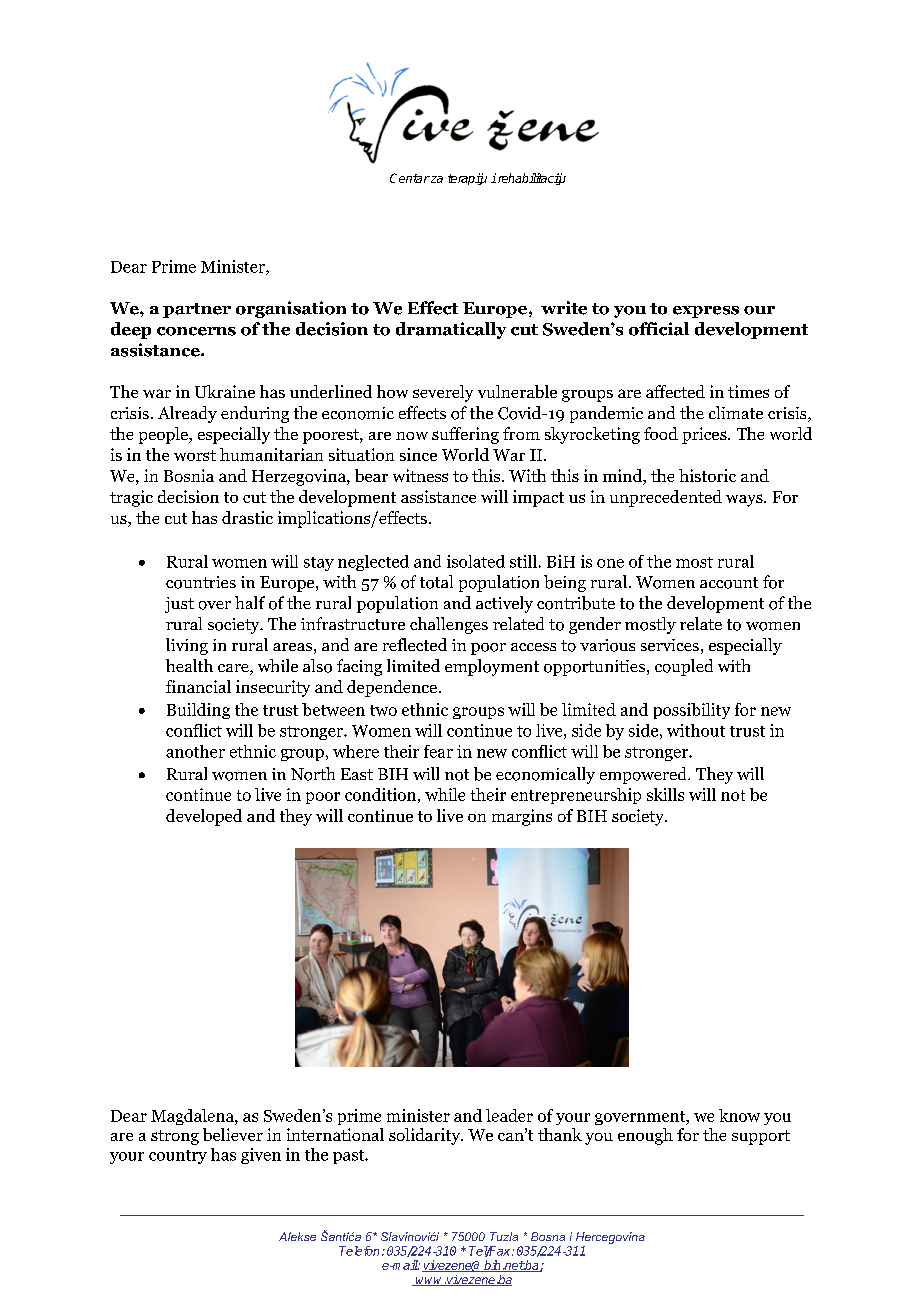 This document has height=1308, width=924. I want to click on official, so click(659, 329).
